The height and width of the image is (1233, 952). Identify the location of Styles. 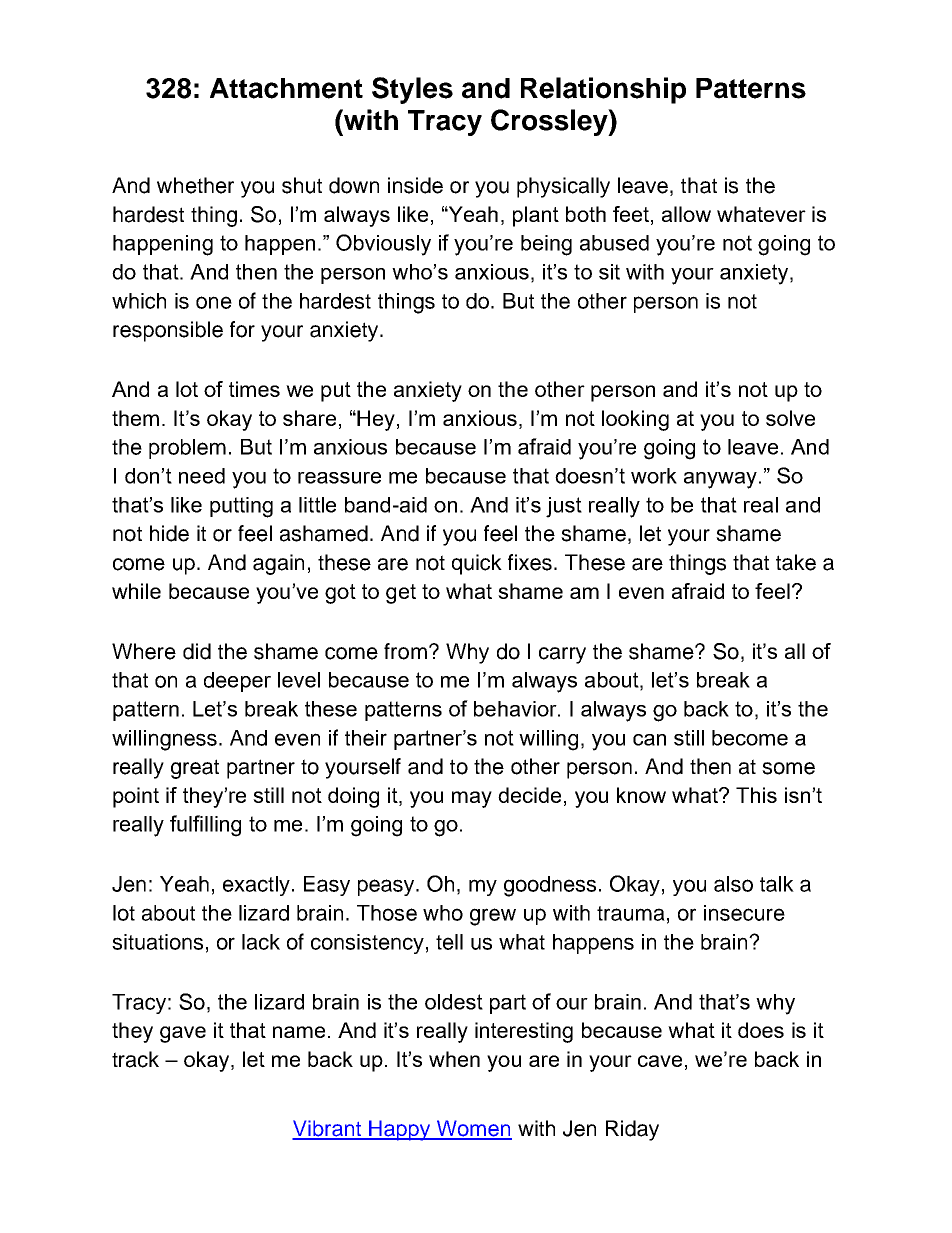
(412, 90).
